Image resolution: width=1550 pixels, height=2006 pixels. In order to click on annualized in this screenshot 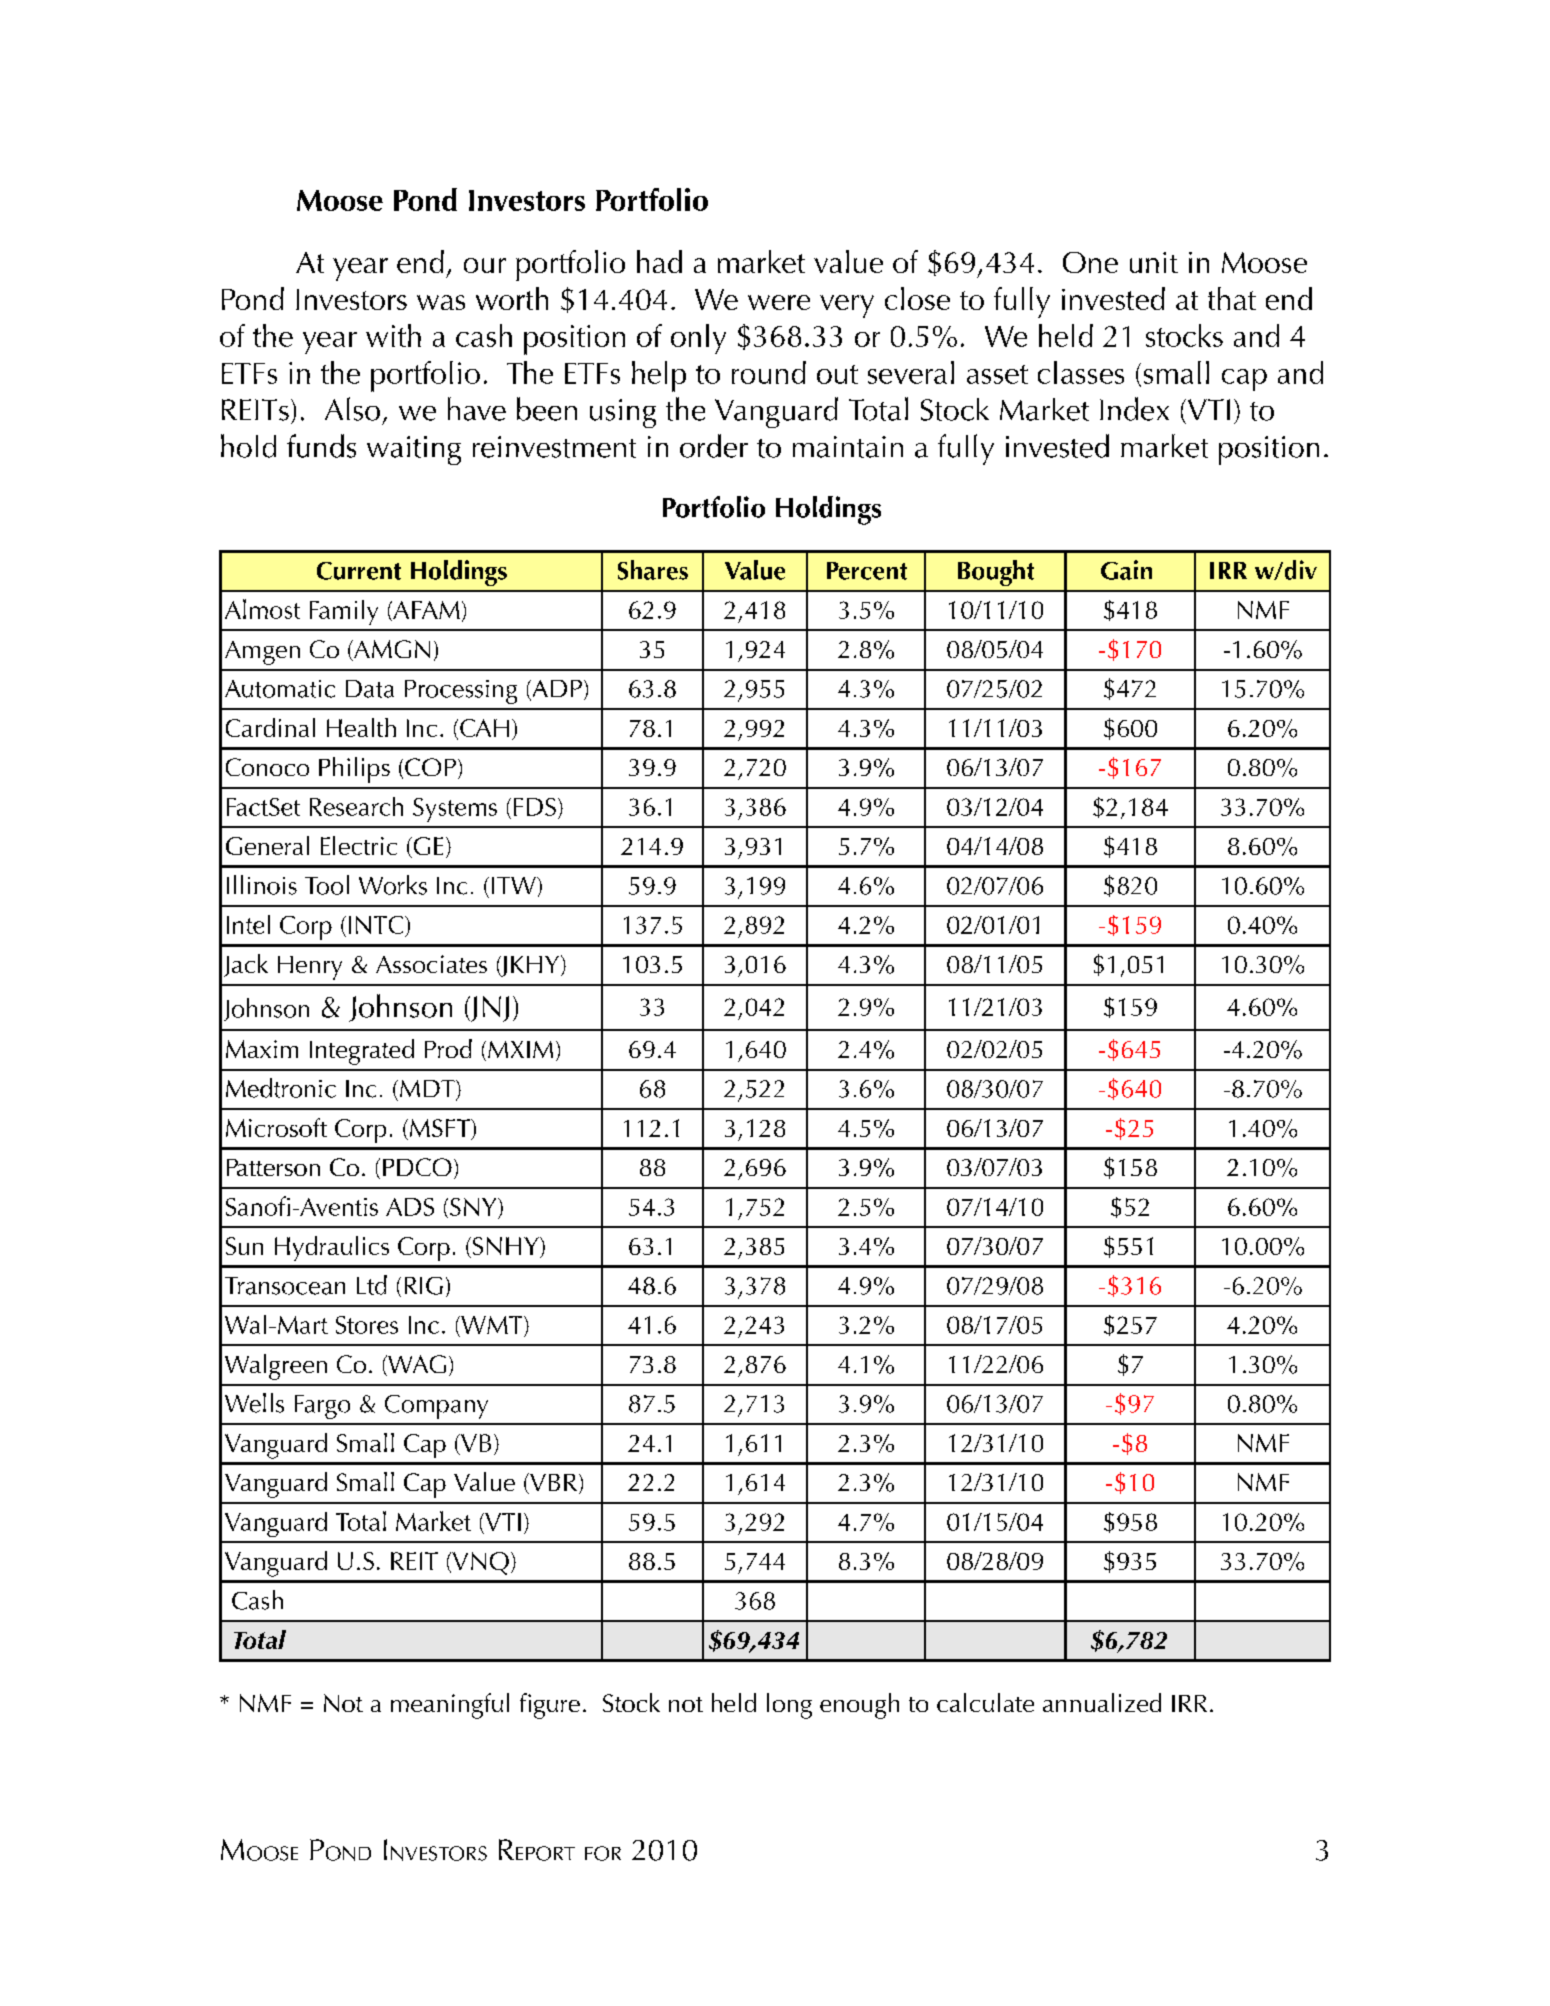, I will do `click(1102, 1702)`.
